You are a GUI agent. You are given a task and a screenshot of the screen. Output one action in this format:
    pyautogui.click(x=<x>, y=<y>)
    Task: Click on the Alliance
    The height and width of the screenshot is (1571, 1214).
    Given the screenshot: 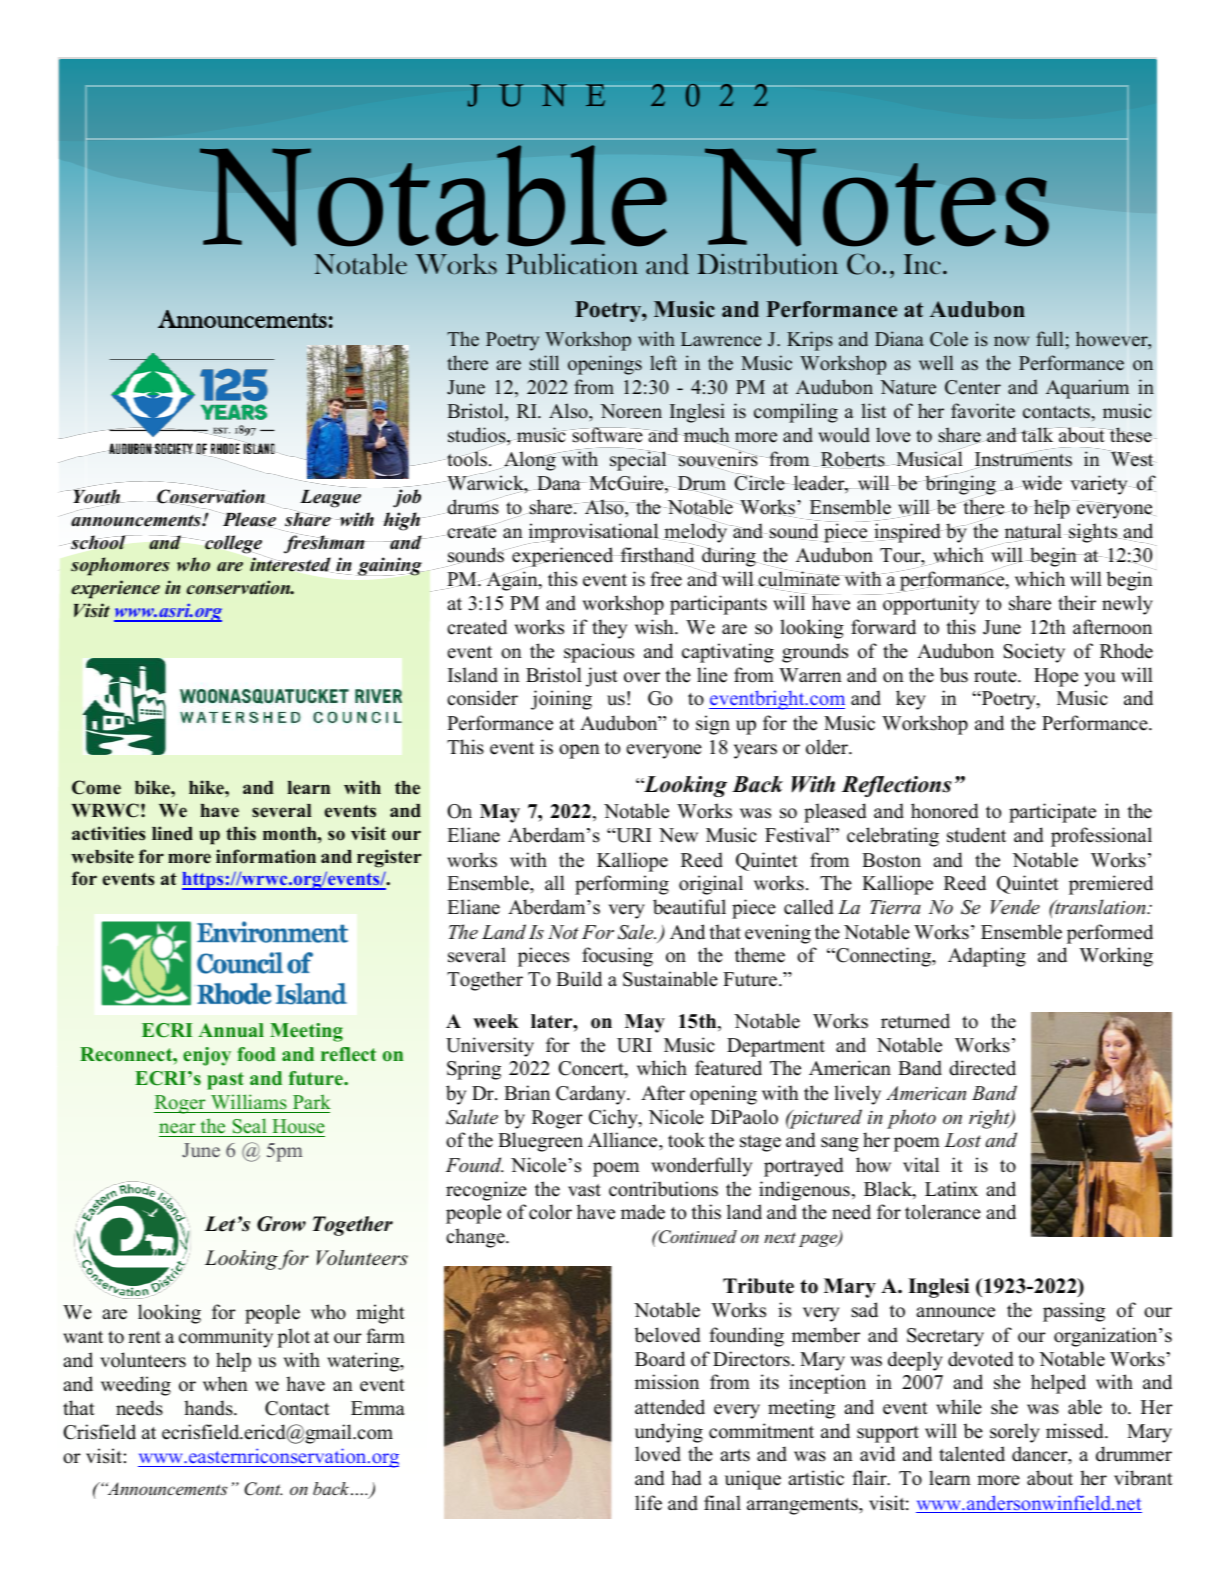 What is the action you would take?
    pyautogui.click(x=624, y=1141)
